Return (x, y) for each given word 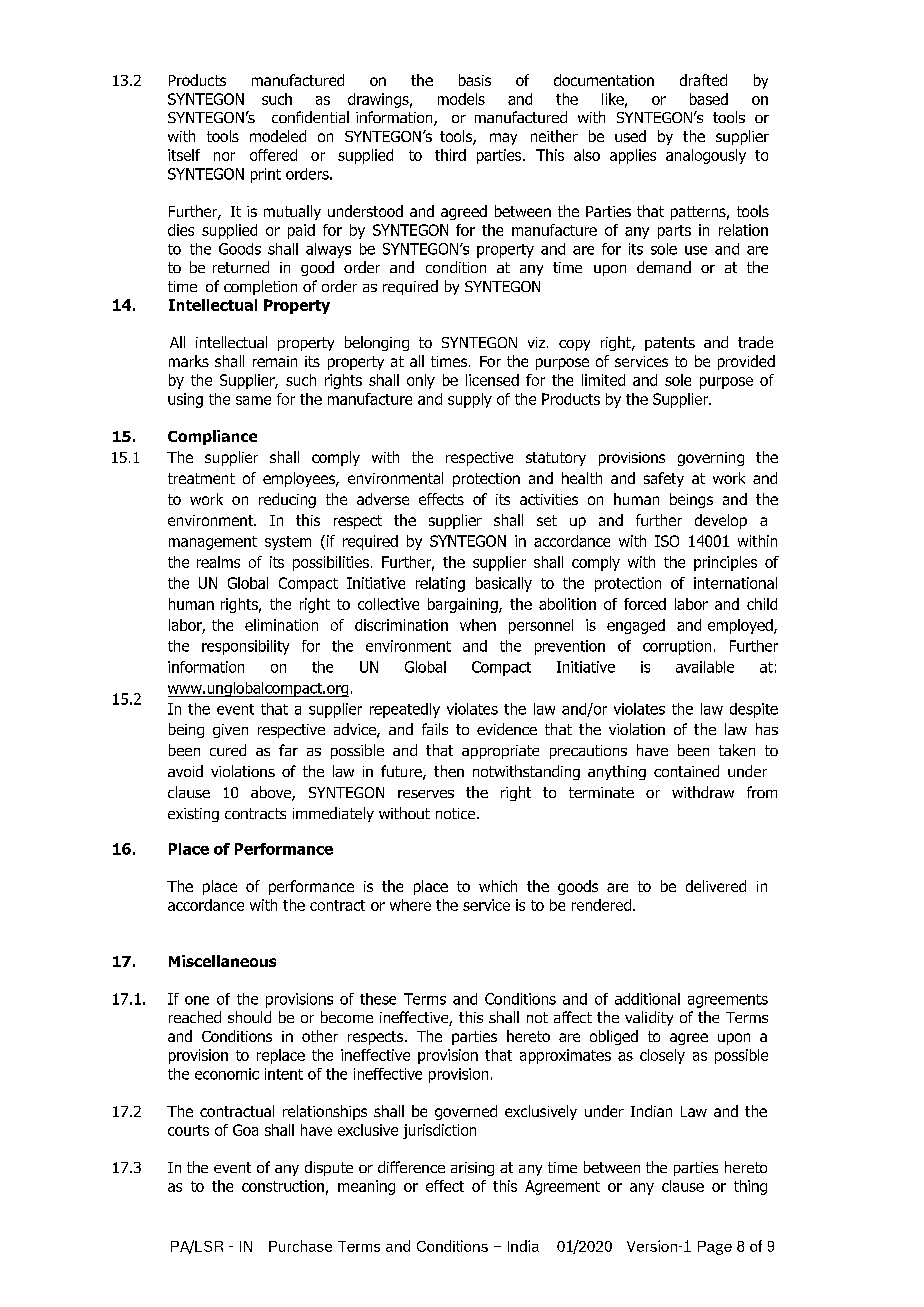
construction (283, 1186)
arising (472, 1169)
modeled (278, 136)
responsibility (245, 647)
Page (715, 1248)
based (709, 99)
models (461, 99)
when (478, 625)
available (705, 667)
